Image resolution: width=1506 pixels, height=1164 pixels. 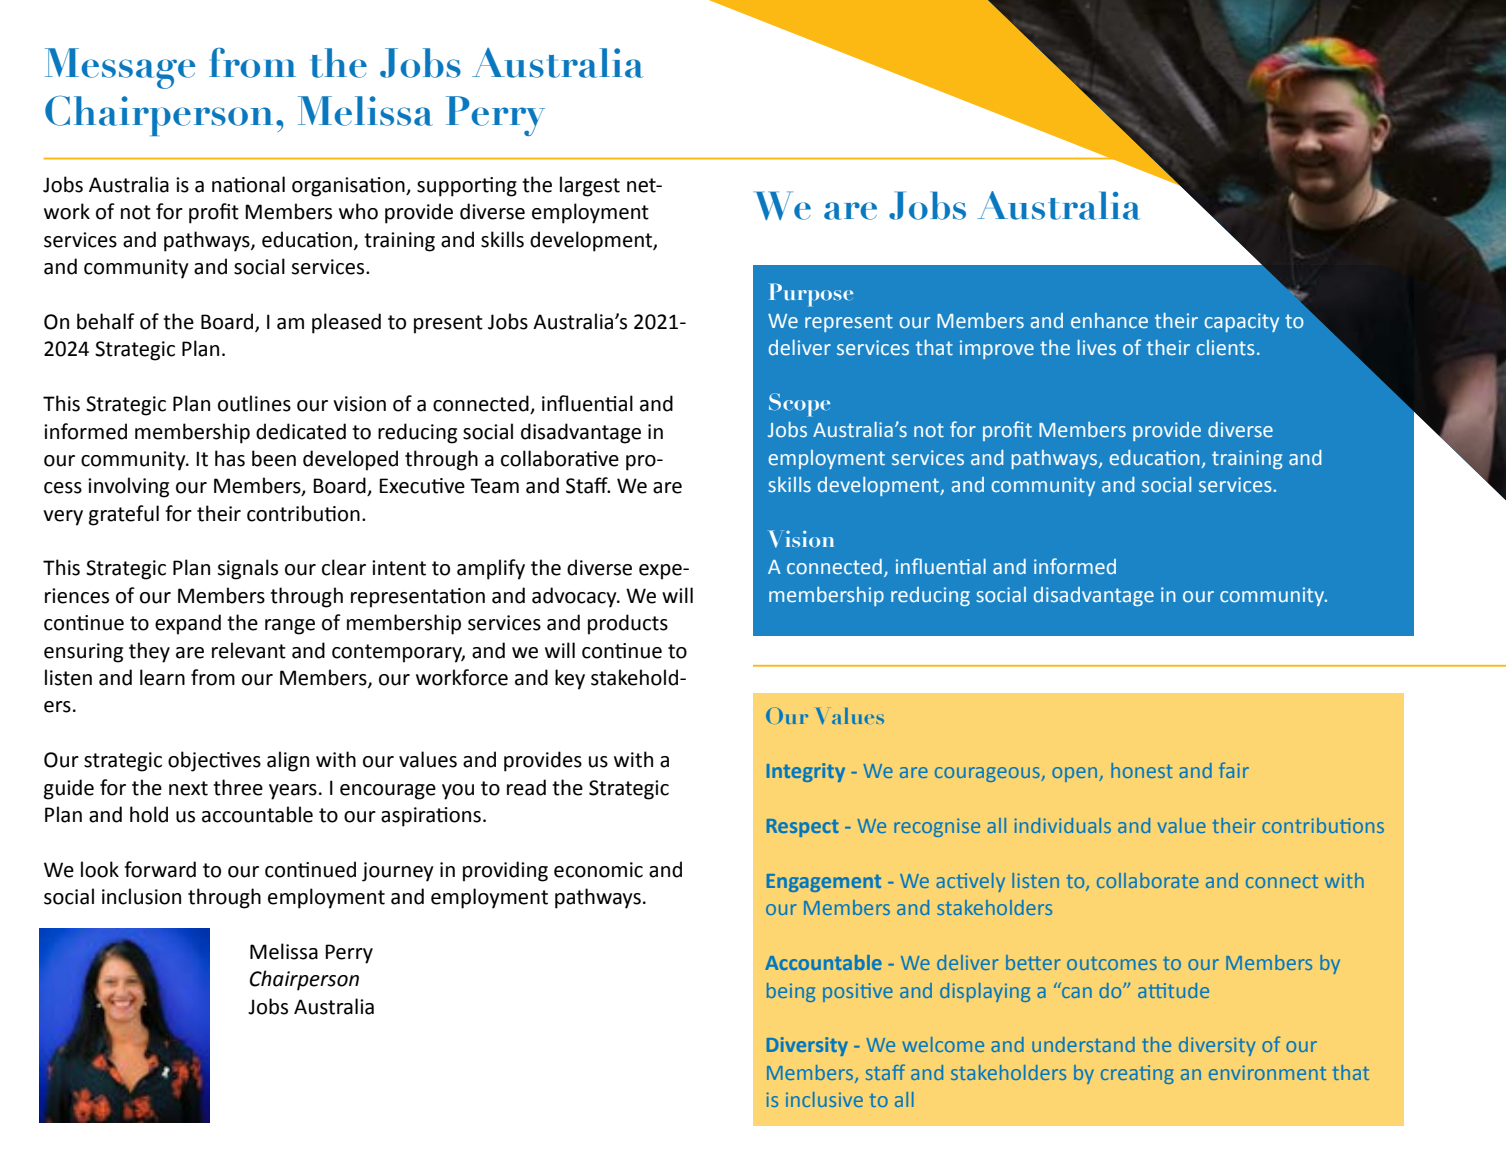 I want to click on behalf, so click(x=106, y=321).
